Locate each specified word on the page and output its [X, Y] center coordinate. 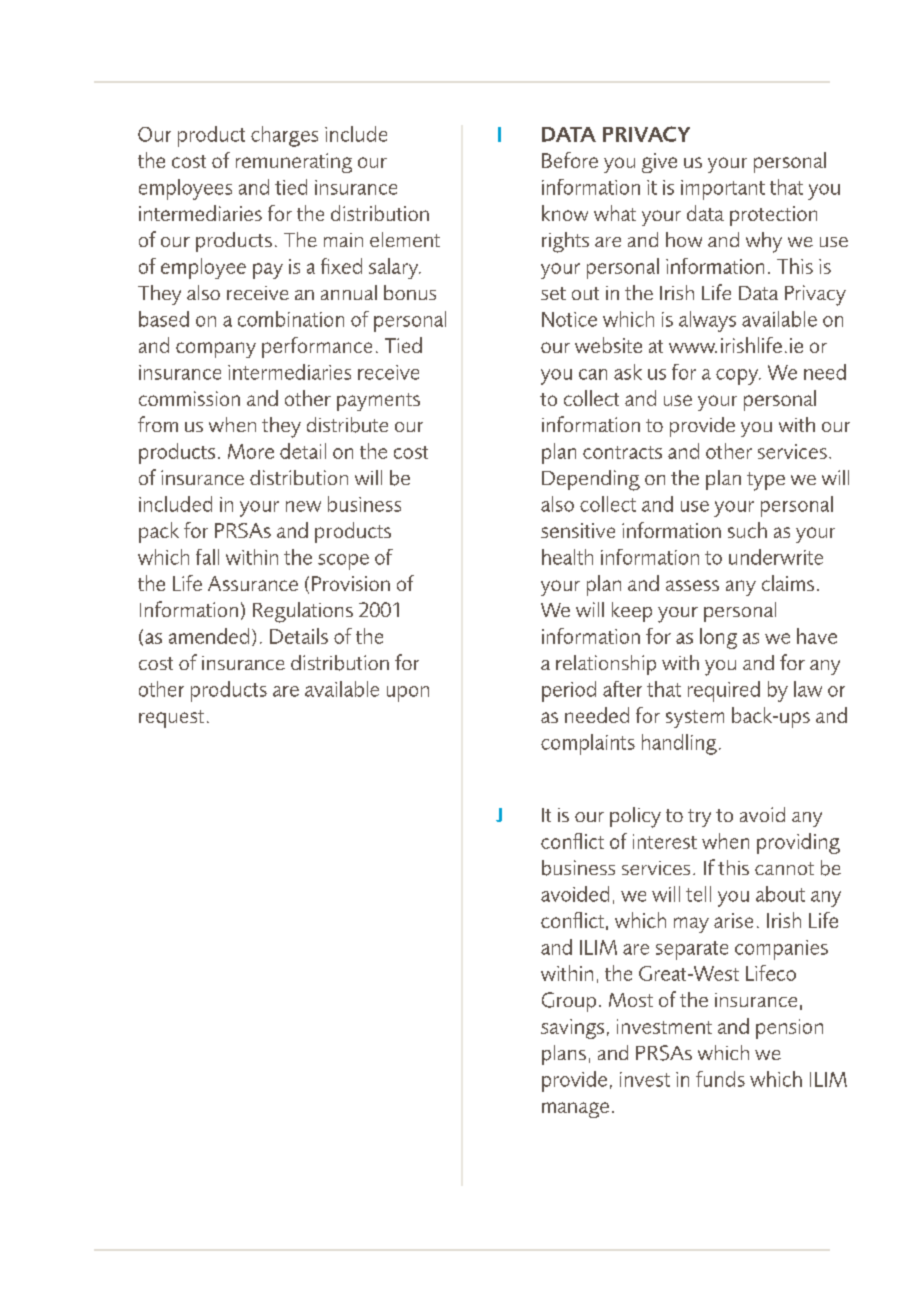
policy [635, 817]
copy [738, 377]
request [171, 719]
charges [284, 136]
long [718, 638]
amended [209, 636]
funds [720, 1079]
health [567, 557]
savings [572, 1029]
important [723, 190]
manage [575, 1110]
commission [189, 398]
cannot [784, 868]
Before [570, 160]
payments [378, 402]
